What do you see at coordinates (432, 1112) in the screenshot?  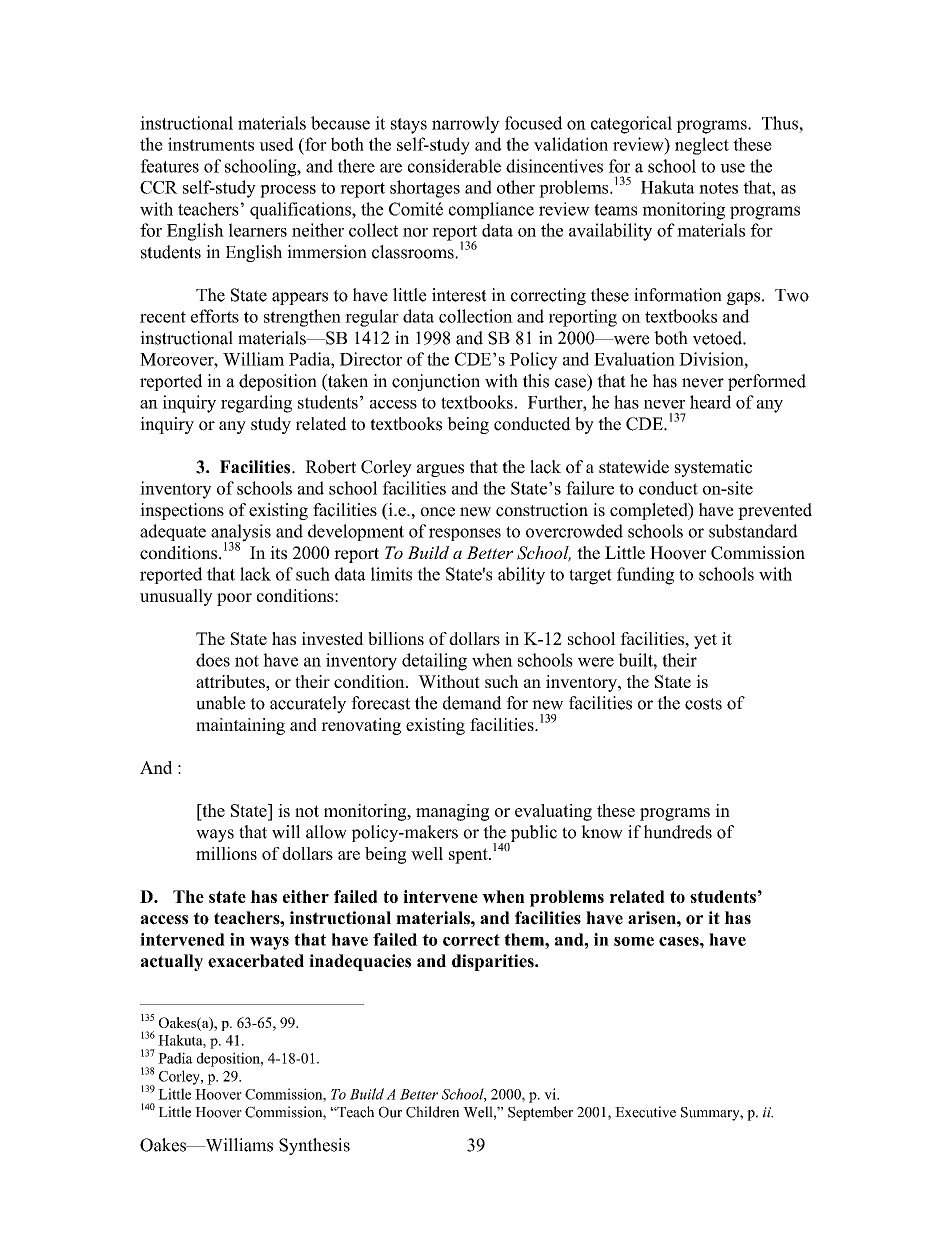 I see `Children` at bounding box center [432, 1112].
